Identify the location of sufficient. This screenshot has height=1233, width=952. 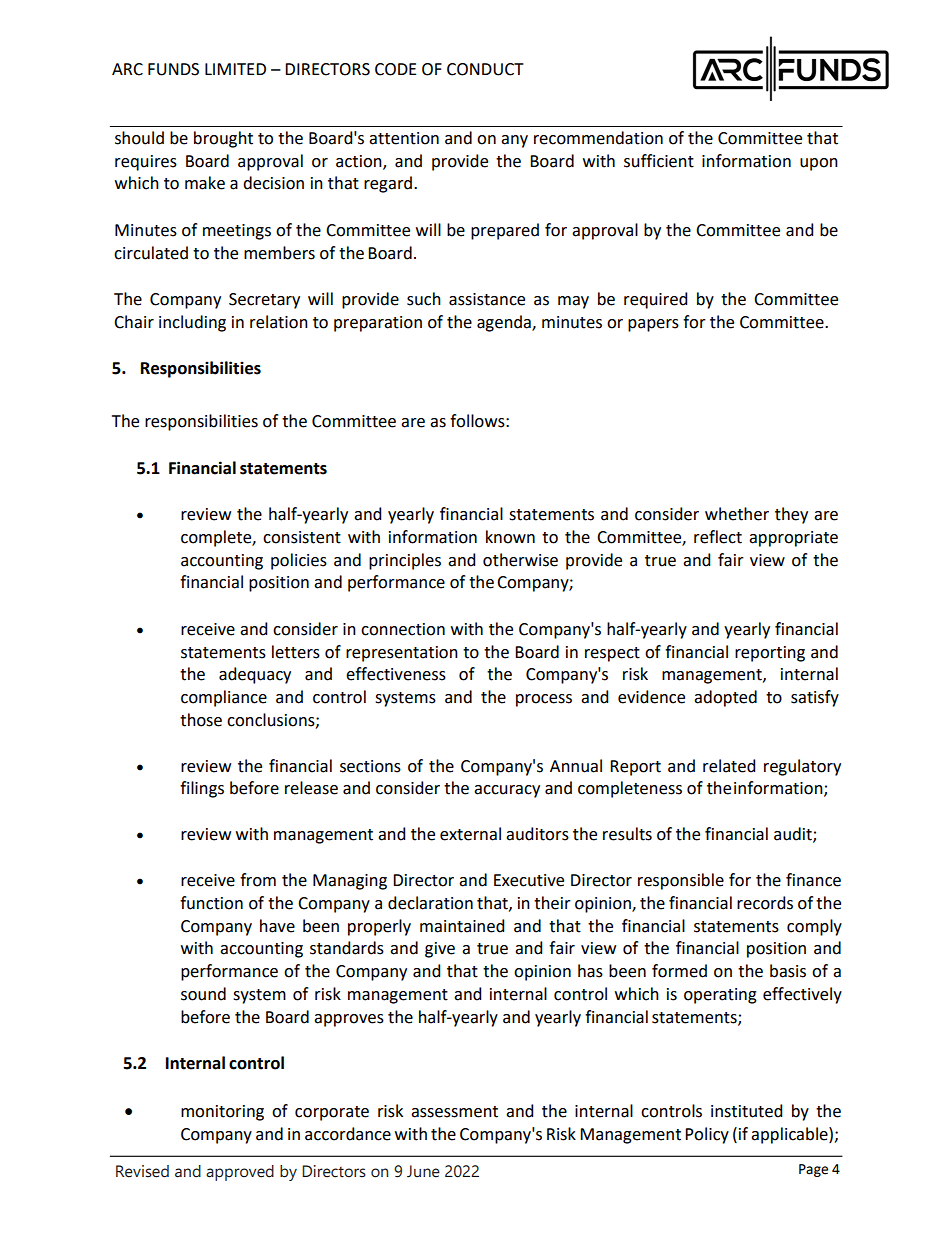
(659, 161).
